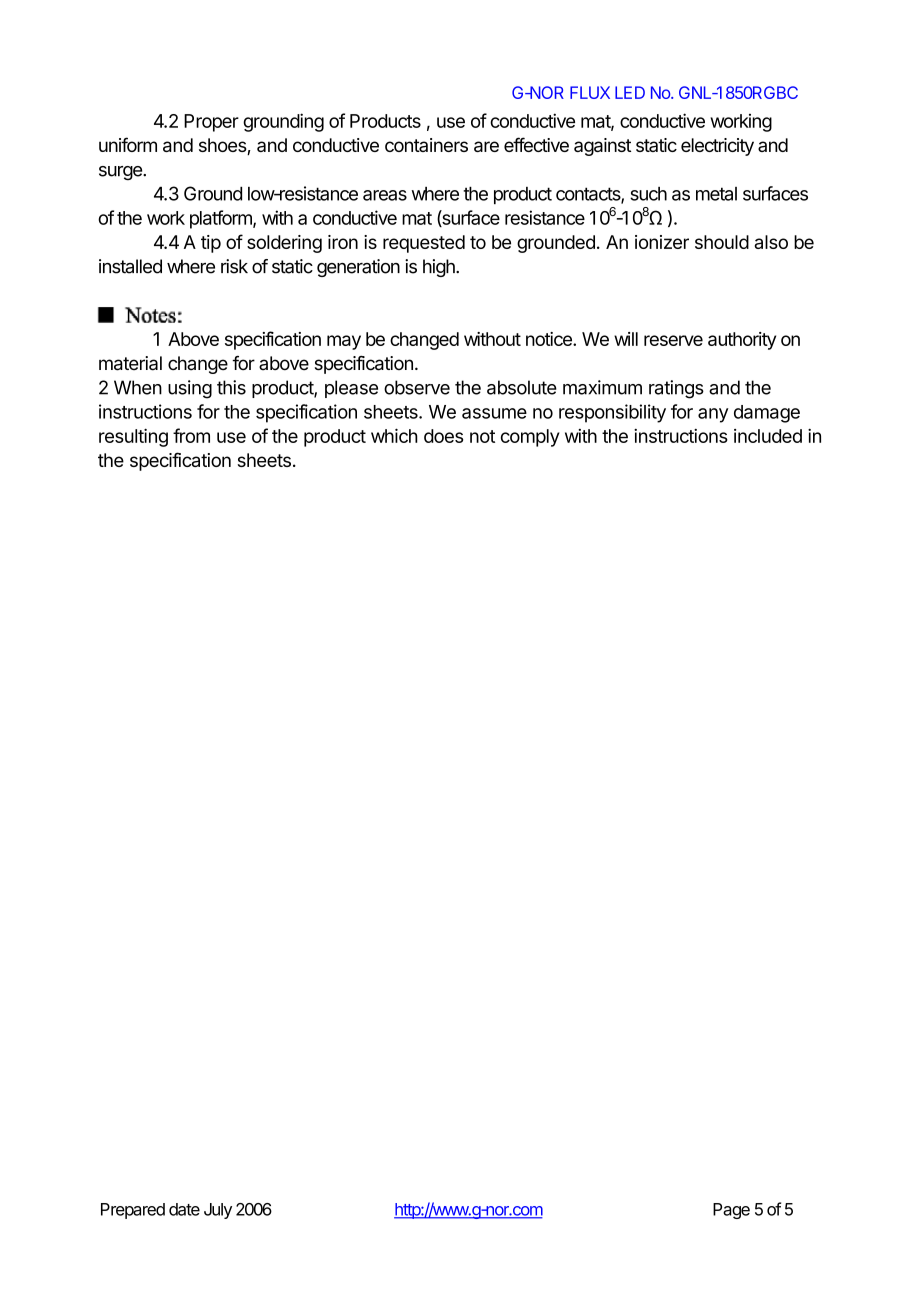 This screenshot has width=924, height=1308. I want to click on included, so click(768, 436).
